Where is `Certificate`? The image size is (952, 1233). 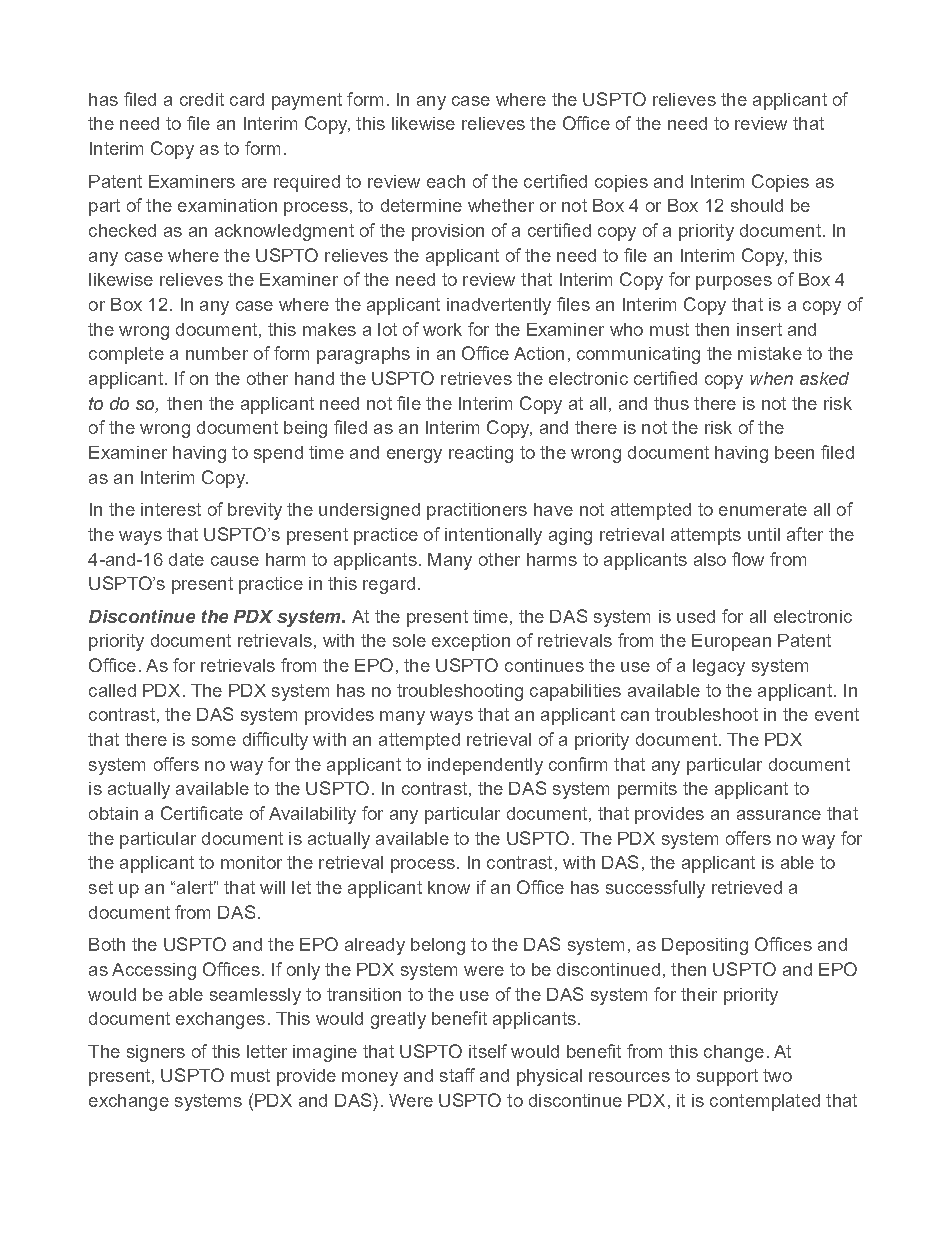
Certificate is located at coordinates (202, 813).
